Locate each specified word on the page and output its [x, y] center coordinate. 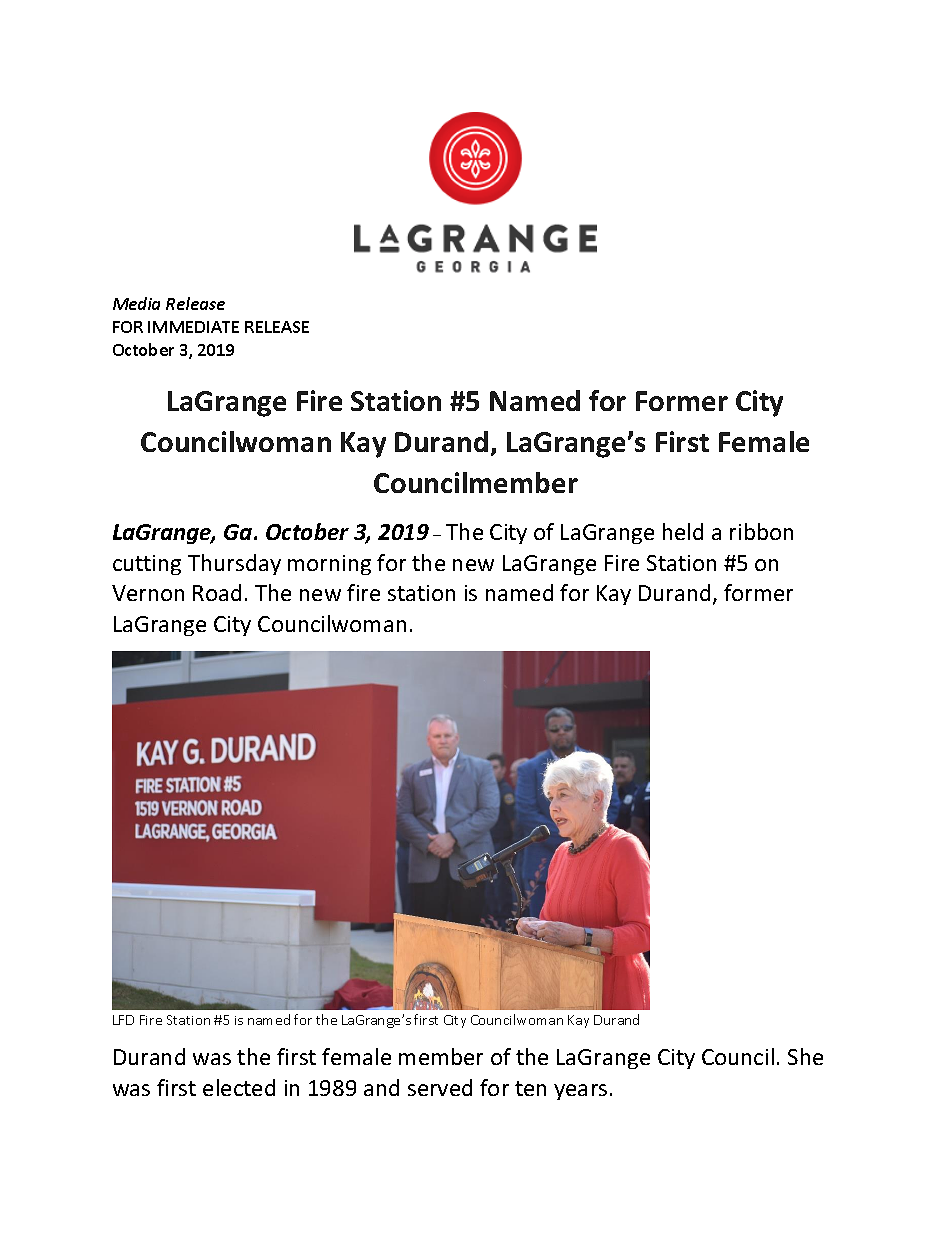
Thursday [234, 564]
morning [329, 565]
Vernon [148, 593]
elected [239, 1087]
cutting [147, 565]
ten [530, 1088]
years [580, 1092]
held [683, 531]
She [805, 1056]
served [440, 1087]
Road [217, 592]
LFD [123, 1020]
